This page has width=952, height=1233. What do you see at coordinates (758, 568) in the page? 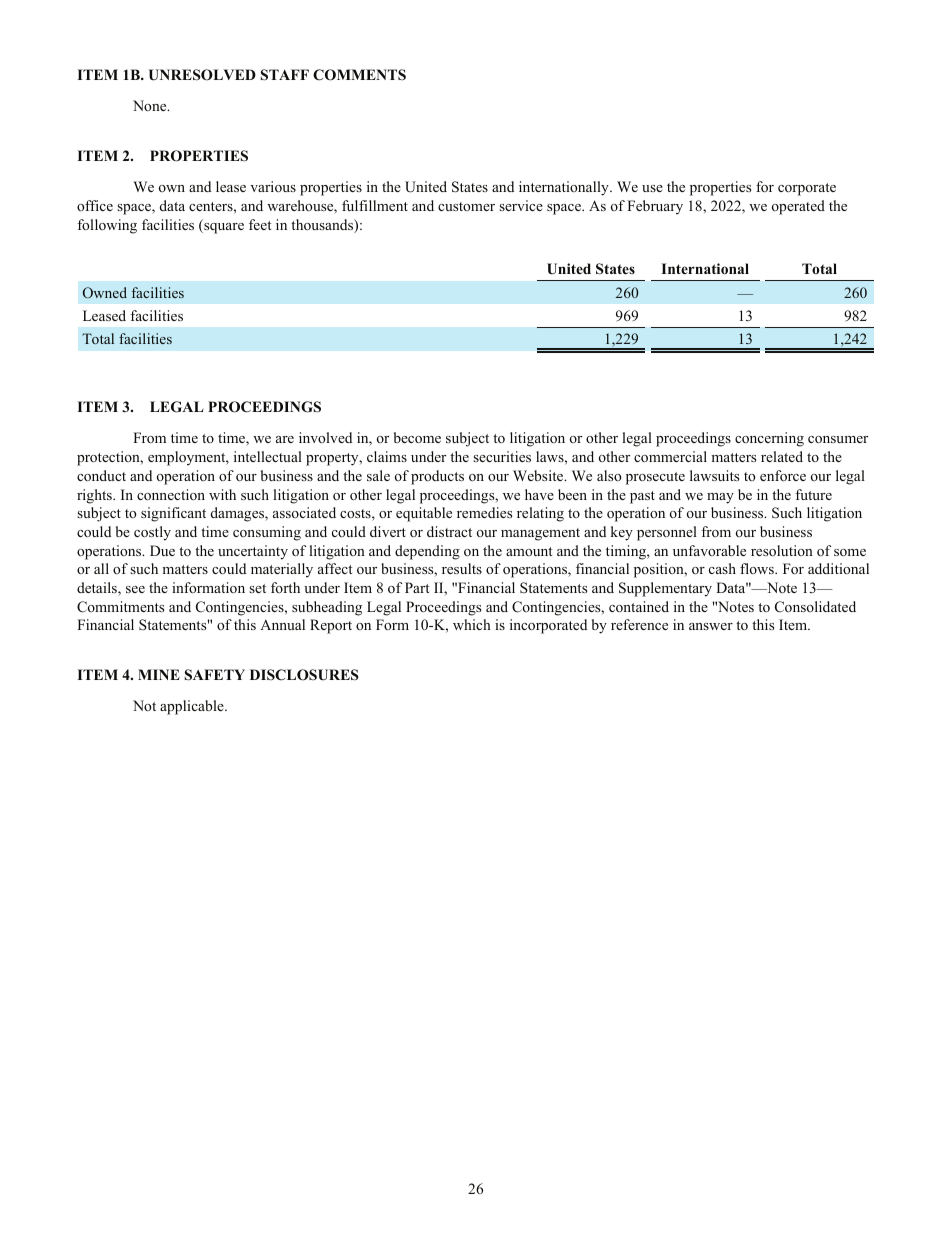
I see `flows` at bounding box center [758, 568].
